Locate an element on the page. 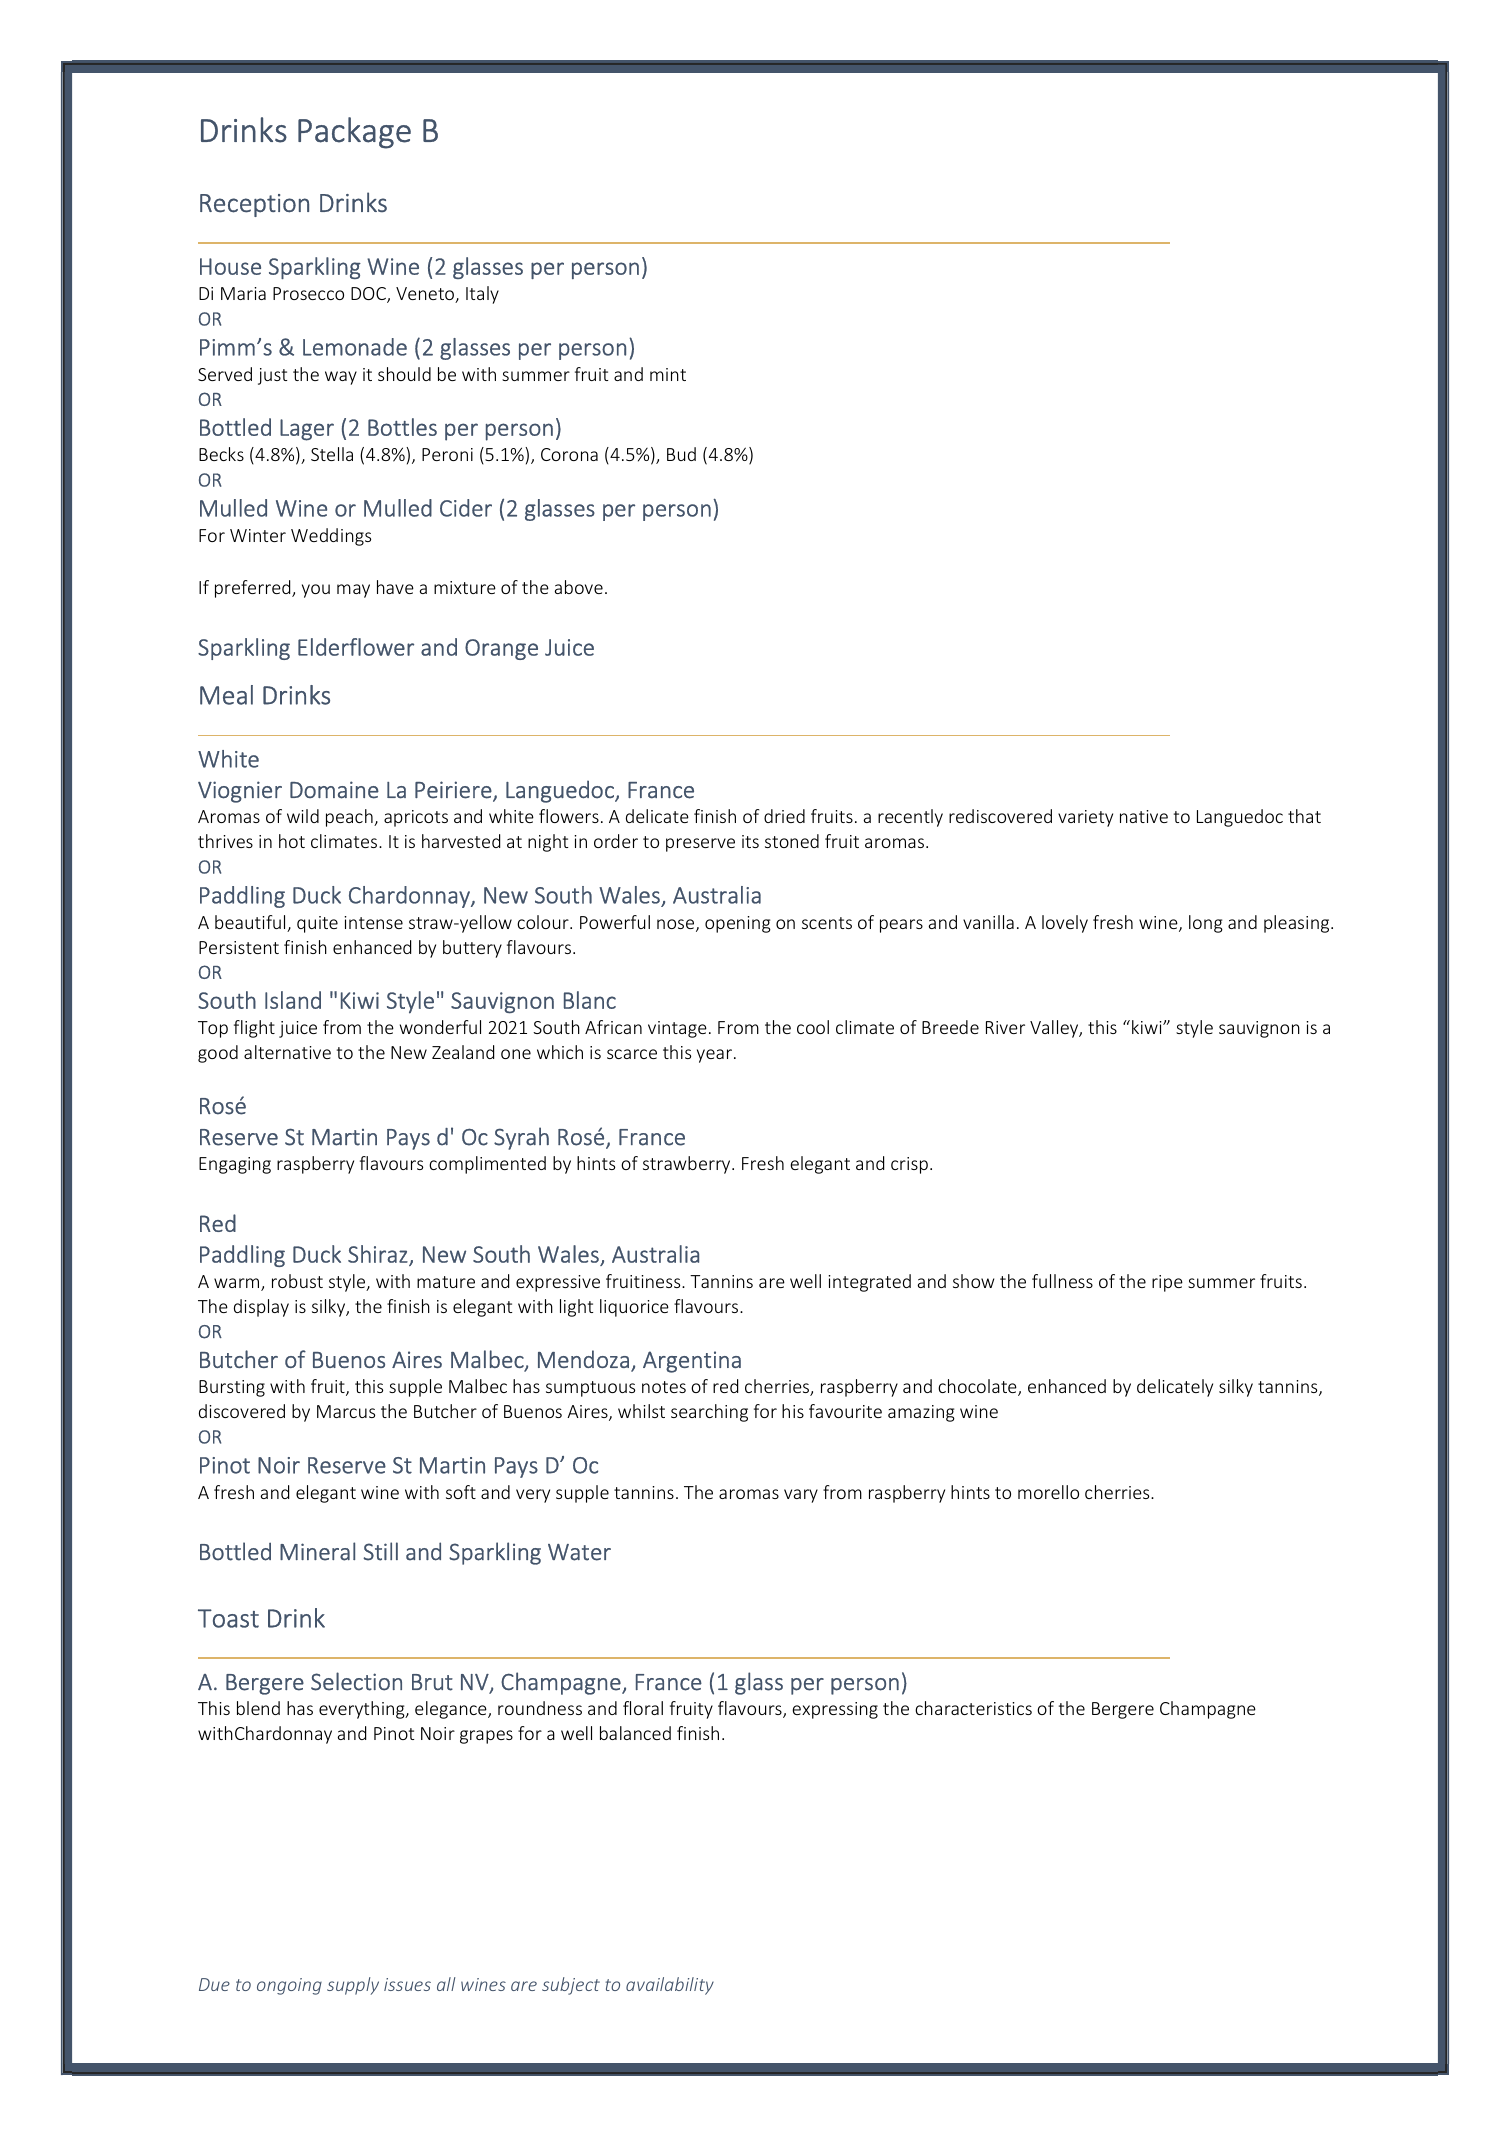 The width and height of the document is (1510, 2136). mint is located at coordinates (668, 374).
